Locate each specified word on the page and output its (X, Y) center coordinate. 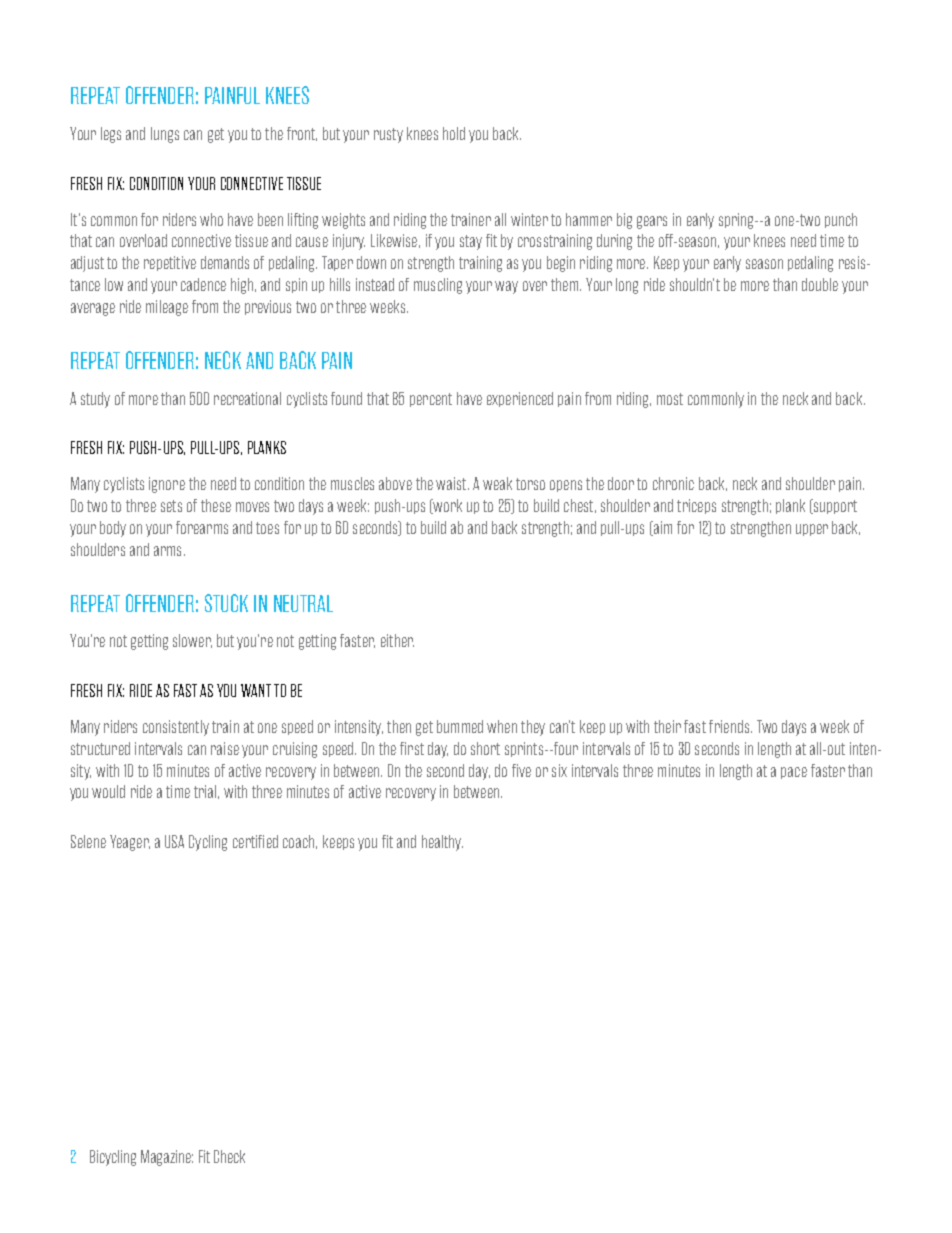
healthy (442, 843)
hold (454, 133)
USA (174, 841)
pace (794, 773)
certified (255, 841)
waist (452, 483)
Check (229, 1156)
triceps (696, 506)
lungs (165, 135)
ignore (167, 485)
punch (841, 220)
